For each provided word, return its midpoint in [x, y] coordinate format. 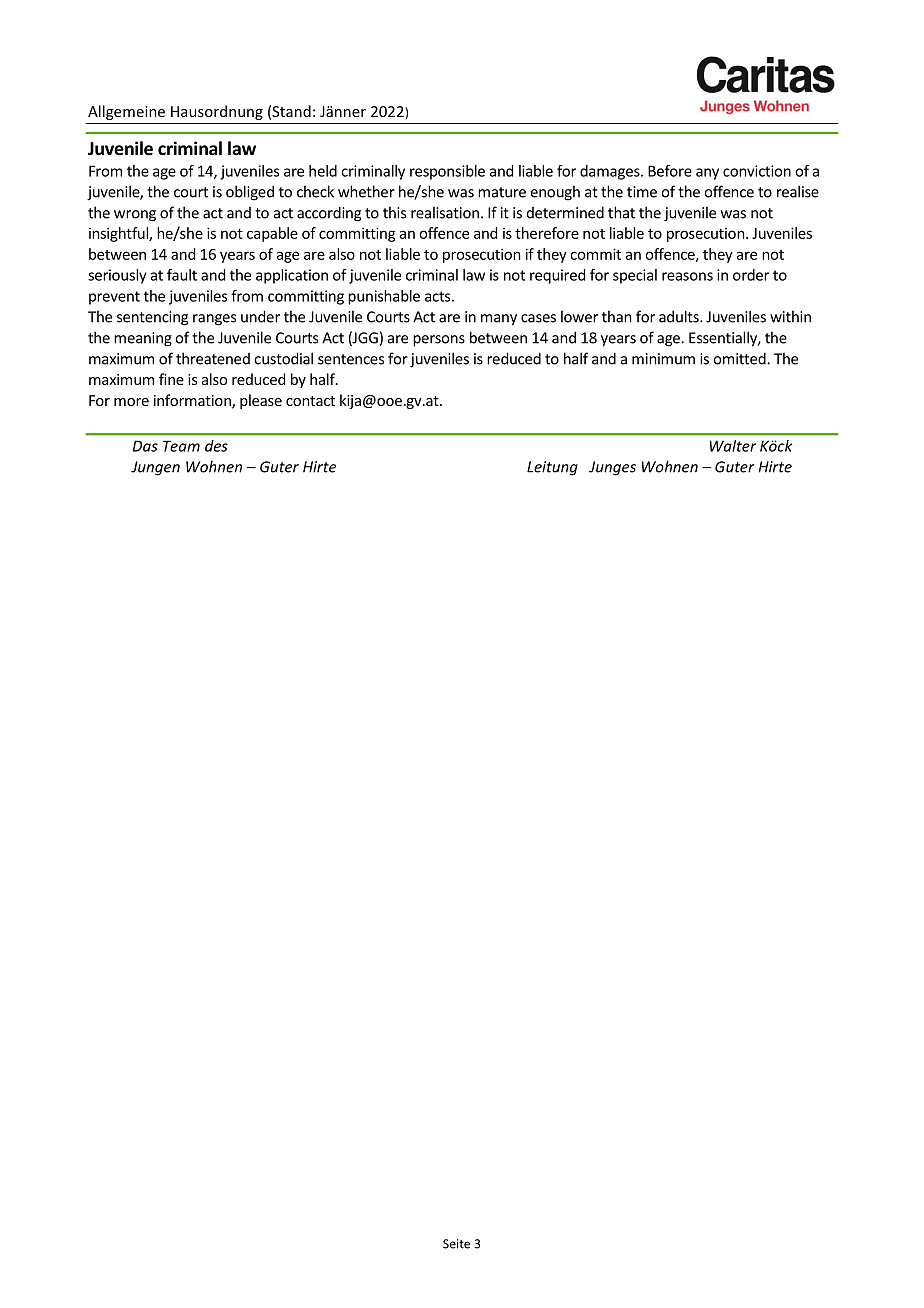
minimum [663, 359]
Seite [456, 1244]
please [261, 401]
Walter [733, 446]
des [216, 446]
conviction [757, 171]
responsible [447, 172]
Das [145, 446]
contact [310, 401]
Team [181, 446]
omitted [740, 358]
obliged [250, 193]
